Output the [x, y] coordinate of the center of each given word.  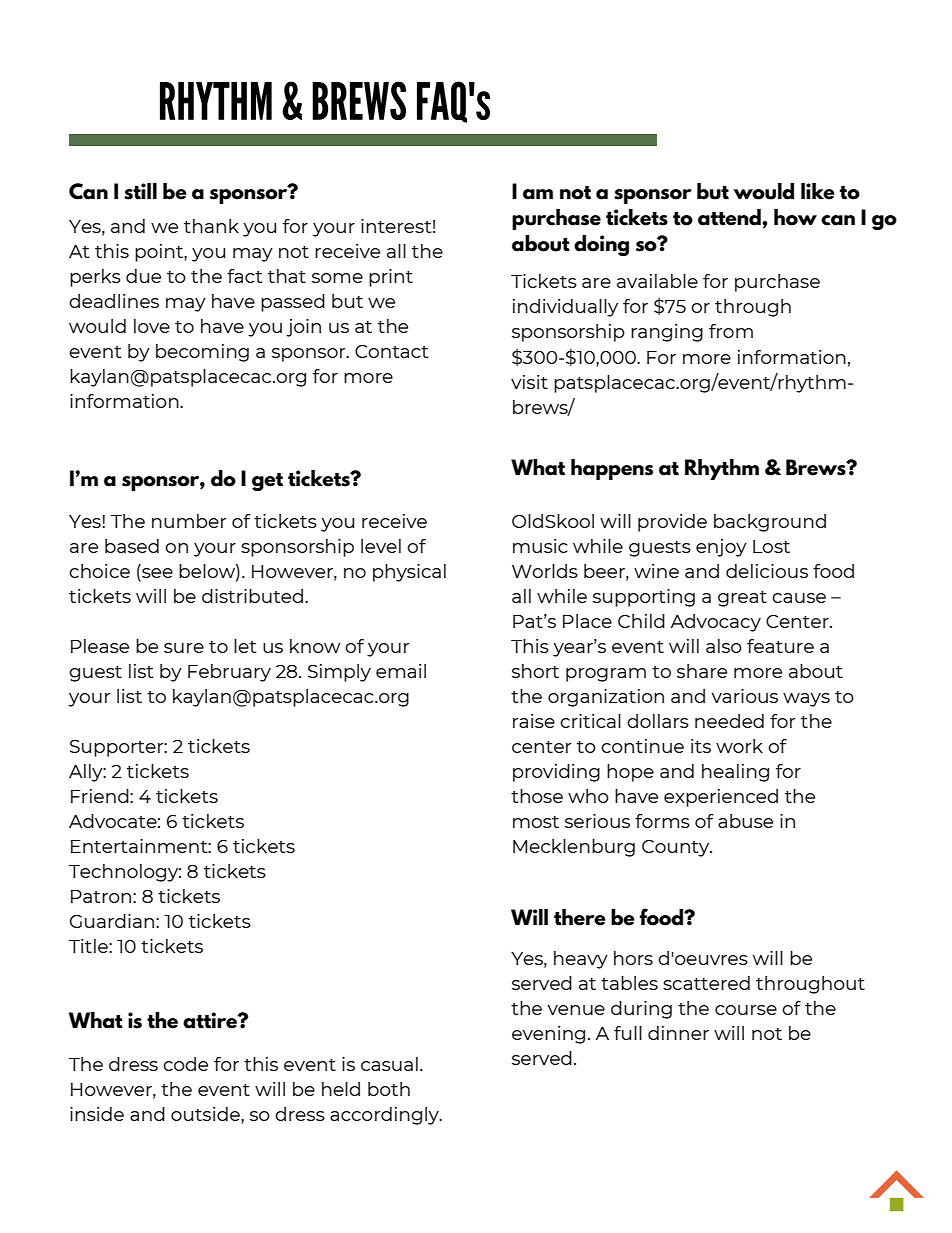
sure [184, 648]
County [677, 848]
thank [211, 226]
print [391, 278]
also [724, 646]
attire [211, 1020]
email [401, 671]
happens [612, 469]
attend [730, 217]
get [267, 482]
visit [529, 382]
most [536, 822]
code [185, 1064]
